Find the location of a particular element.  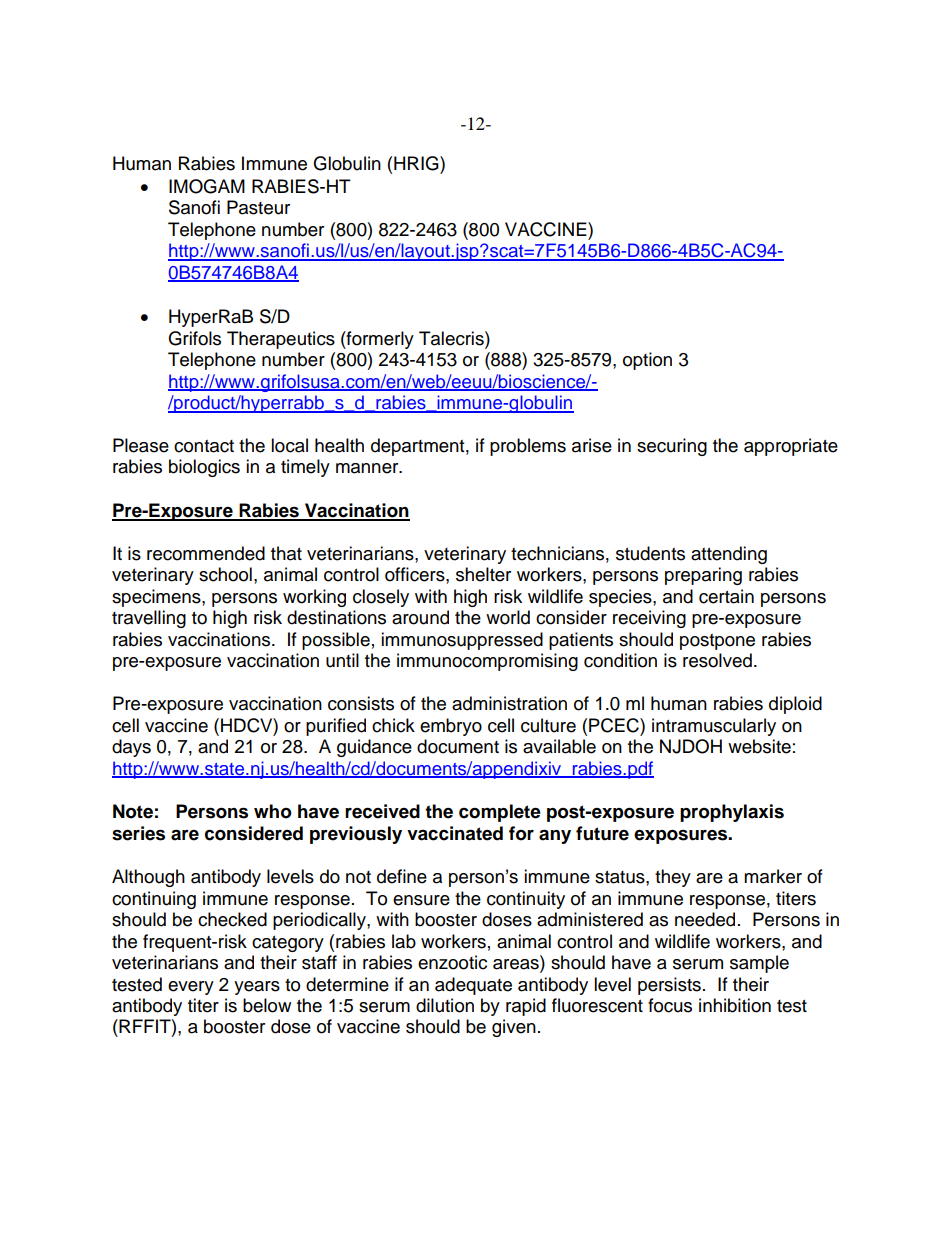

every is located at coordinates (191, 988).
